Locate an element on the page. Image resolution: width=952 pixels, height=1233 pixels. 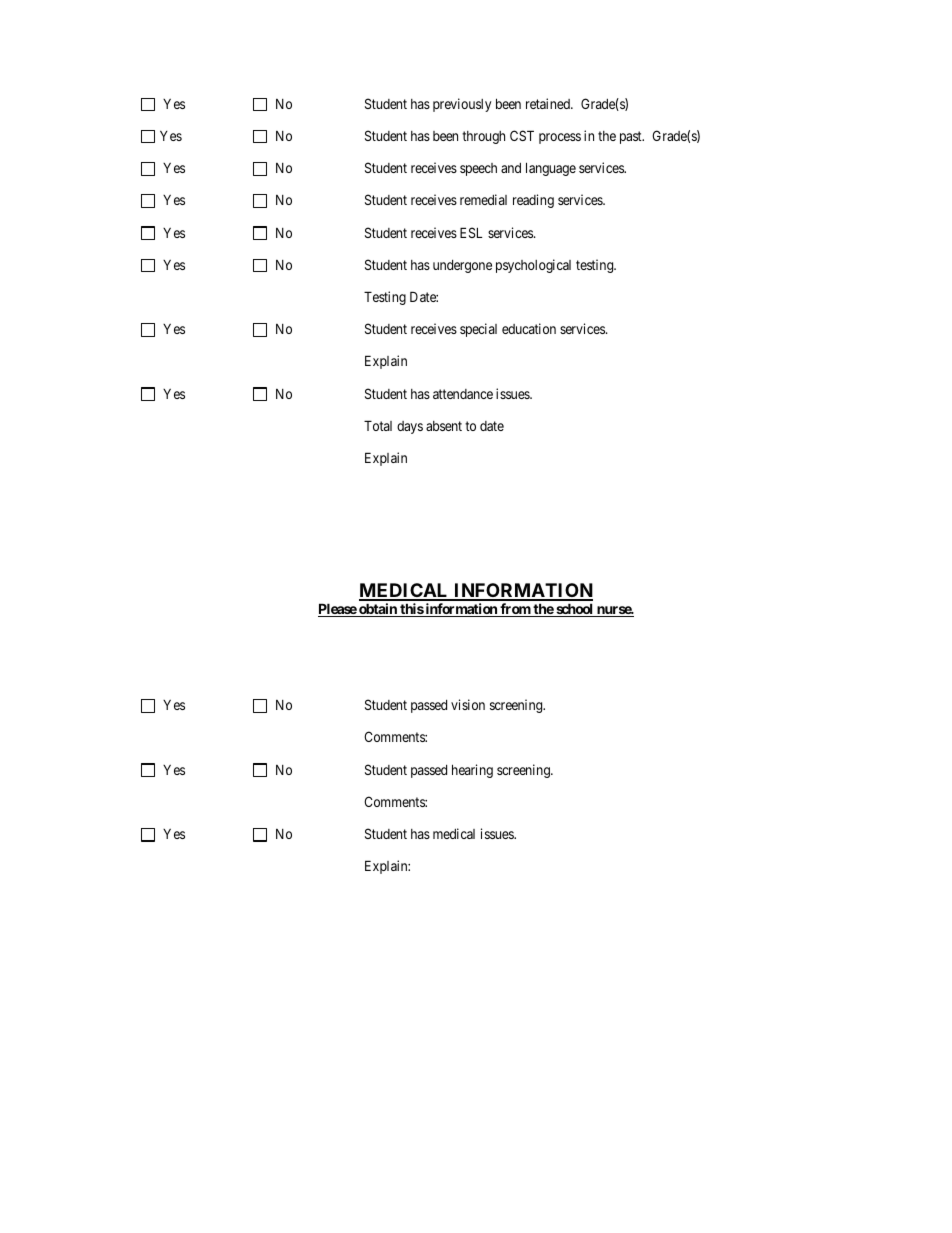
absent is located at coordinates (444, 426).
